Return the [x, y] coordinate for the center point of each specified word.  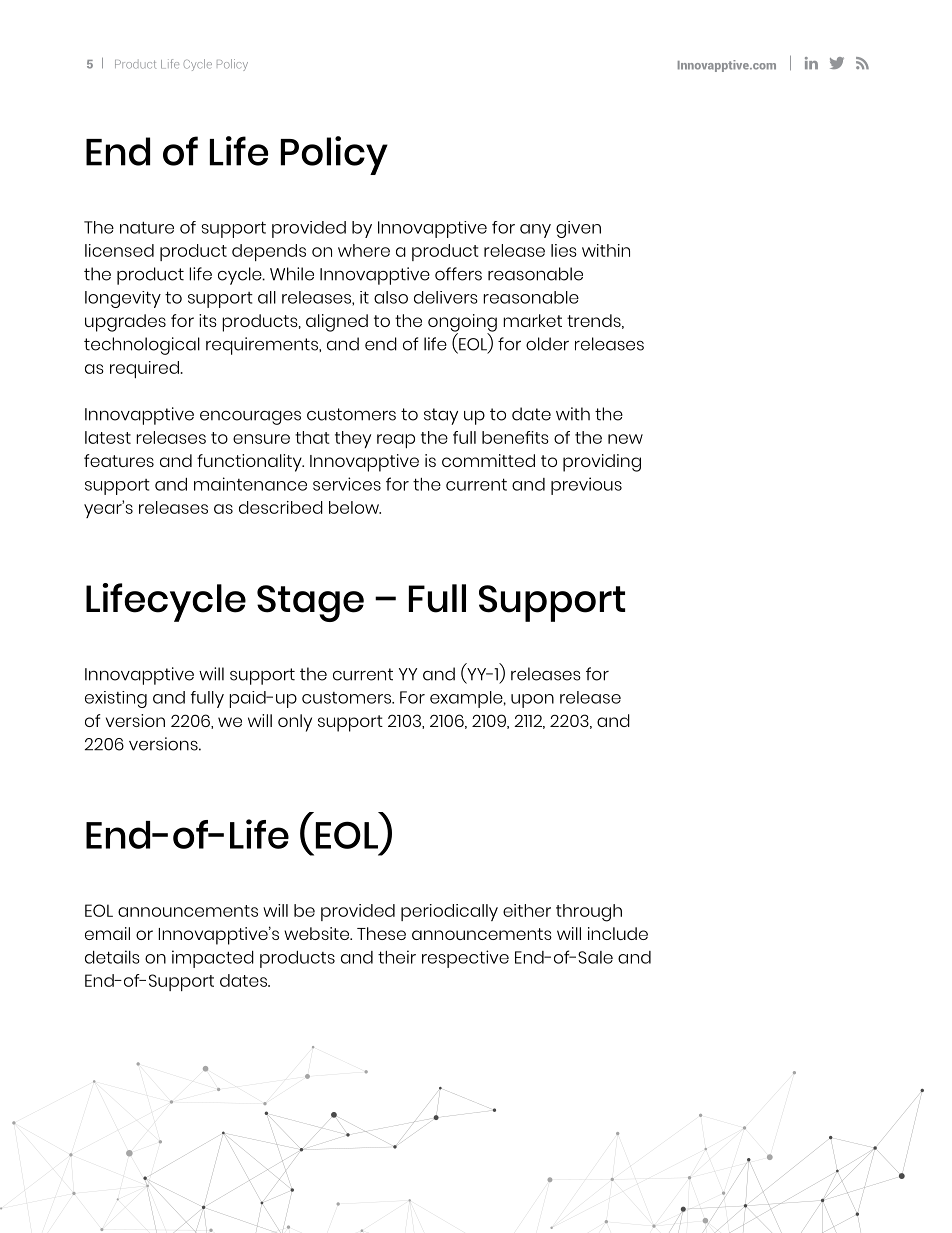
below [355, 507]
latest [108, 437]
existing [116, 699]
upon [532, 701]
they [353, 439]
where [364, 250]
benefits [515, 437]
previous [586, 486]
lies [564, 250]
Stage [310, 603]
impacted [213, 959]
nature [147, 227]
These [381, 933]
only [295, 723]
